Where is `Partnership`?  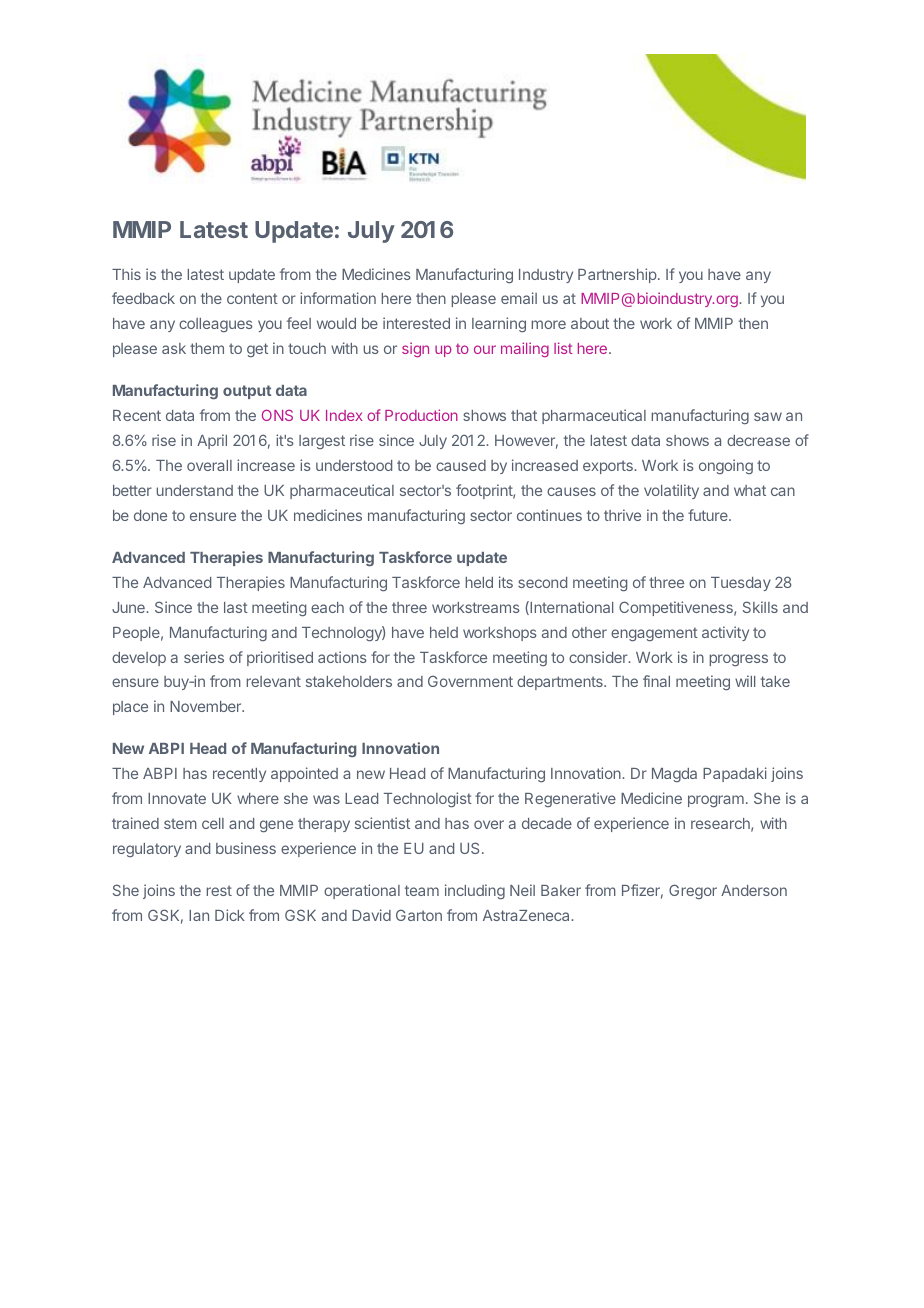 Partnership is located at coordinates (617, 275).
